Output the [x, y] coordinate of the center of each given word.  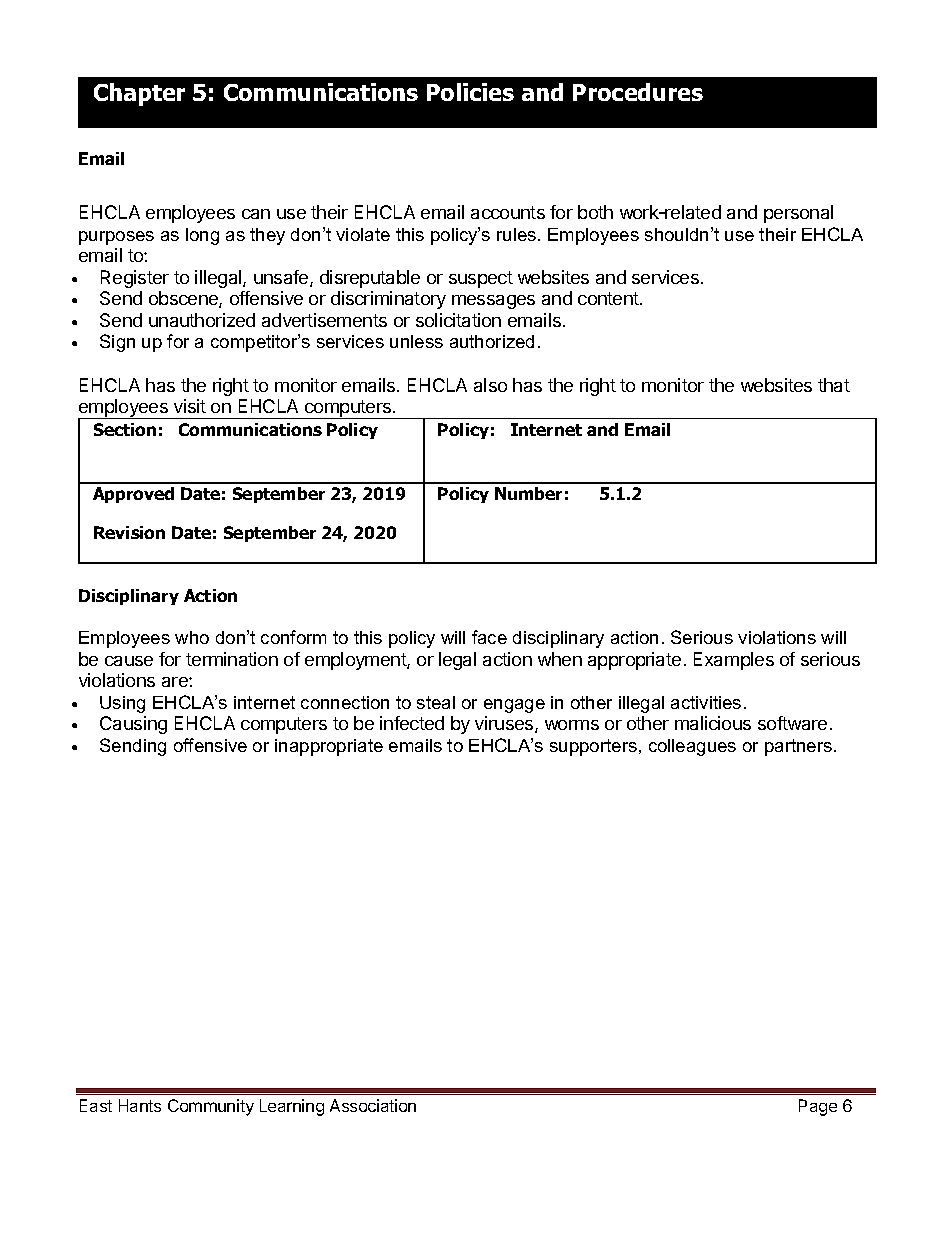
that [834, 385]
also [490, 385]
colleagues [692, 747]
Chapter [139, 94]
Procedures [638, 92]
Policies [470, 92]
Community [211, 1107]
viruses [505, 724]
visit [190, 406]
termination [232, 659]
